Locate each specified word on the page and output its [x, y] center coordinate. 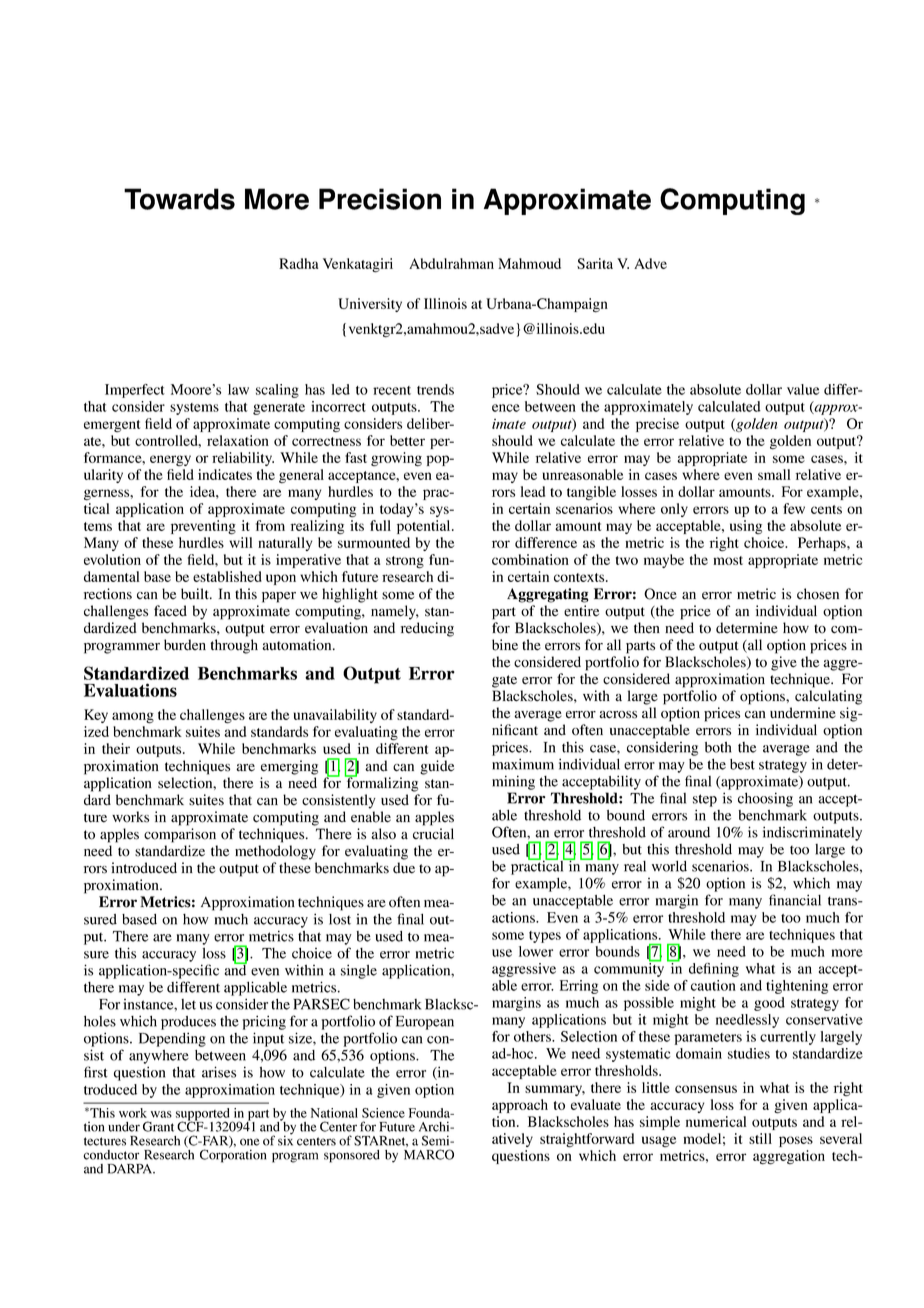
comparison [180, 835]
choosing [765, 799]
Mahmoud [529, 263]
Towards [179, 199]
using [746, 527]
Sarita [595, 263]
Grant [158, 1126]
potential [425, 527]
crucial [433, 834]
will [241, 542]
